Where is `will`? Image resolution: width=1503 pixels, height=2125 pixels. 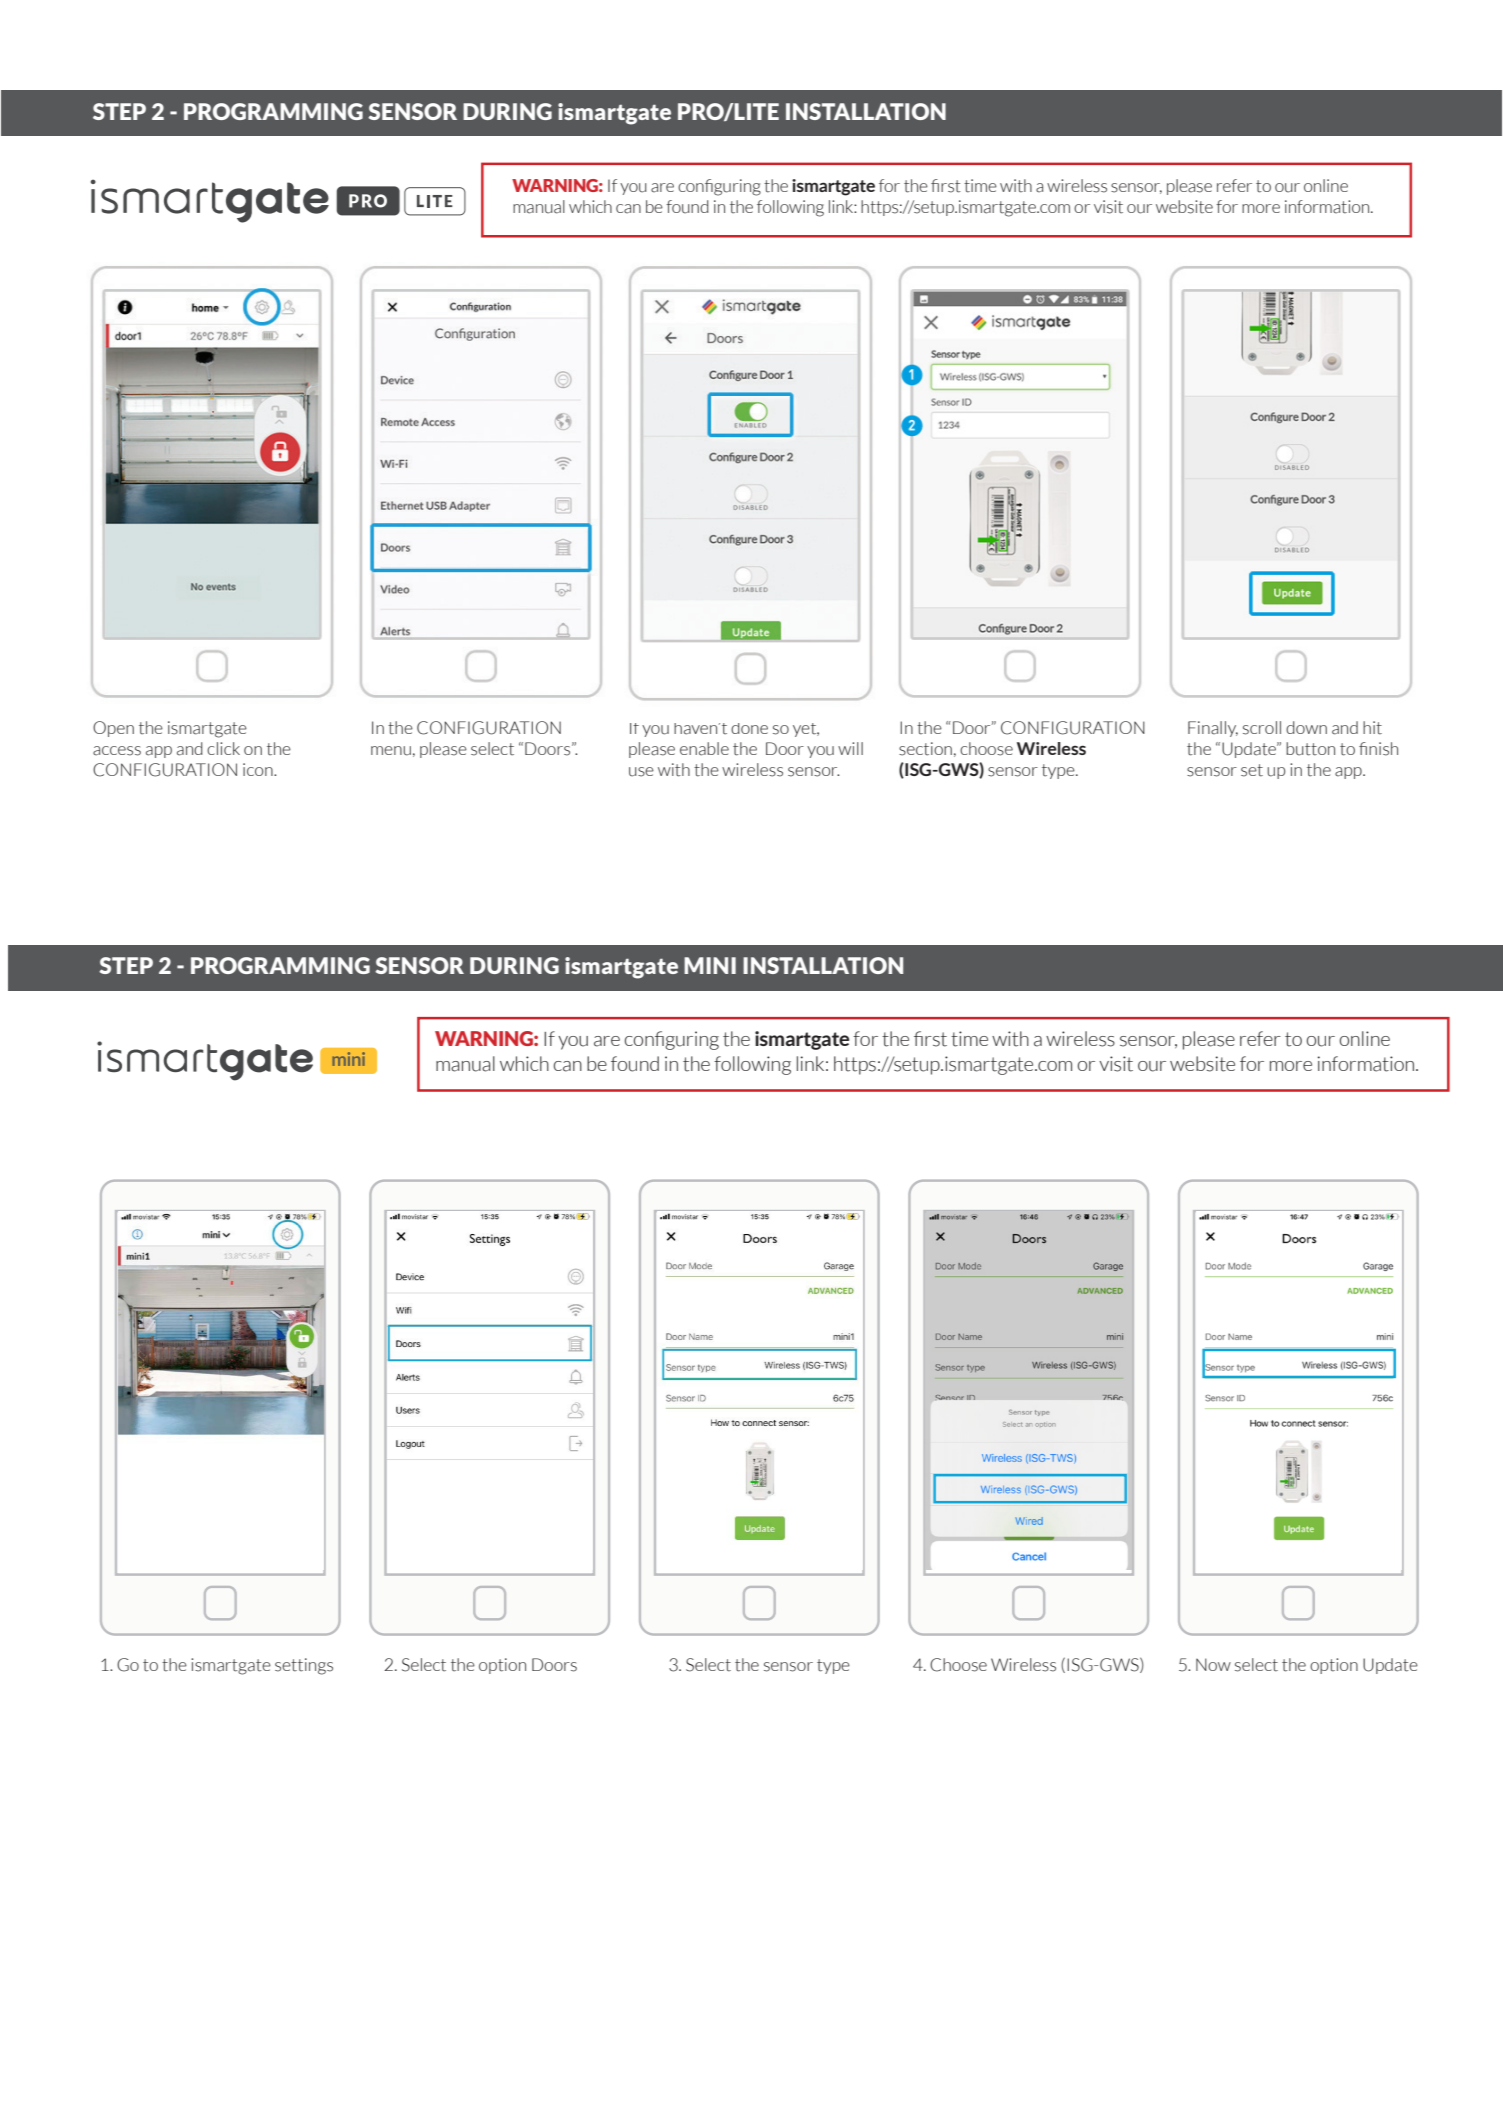 will is located at coordinates (850, 748).
